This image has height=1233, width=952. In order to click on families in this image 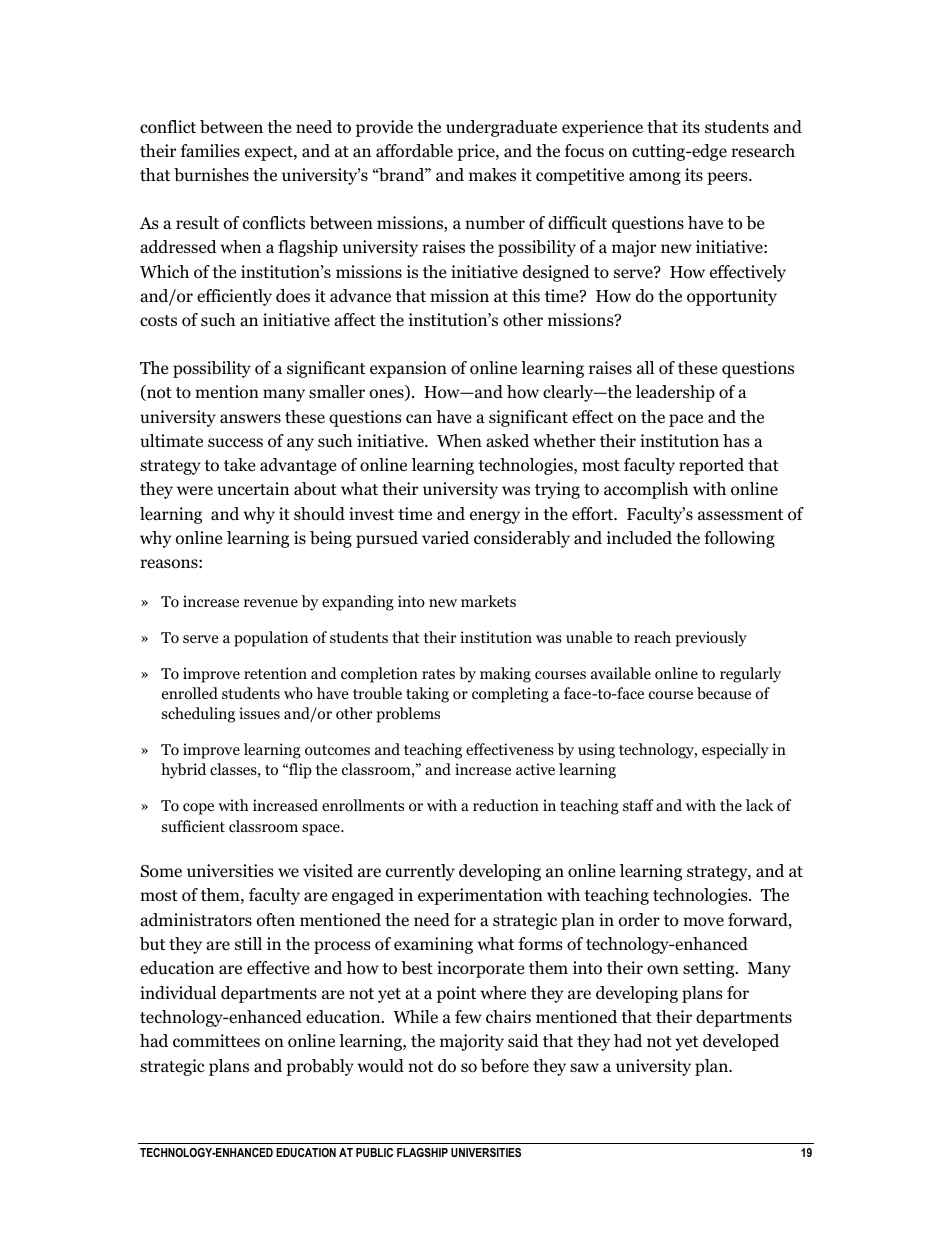, I will do `click(210, 150)`.
